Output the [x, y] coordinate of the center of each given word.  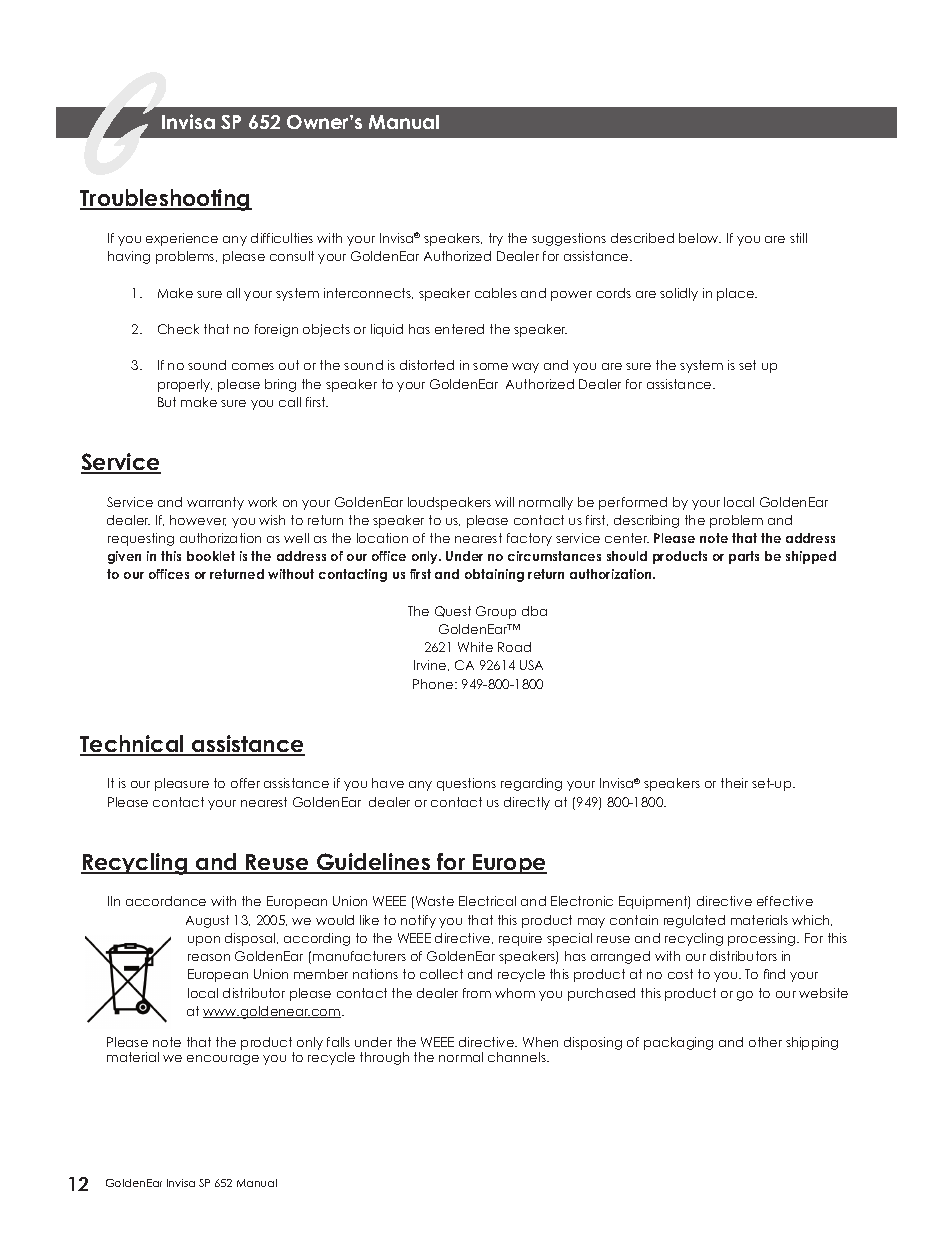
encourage [223, 1060]
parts [744, 557]
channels [518, 1057]
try [496, 239]
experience [182, 239]
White [475, 647]
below [700, 238]
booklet [211, 556]
